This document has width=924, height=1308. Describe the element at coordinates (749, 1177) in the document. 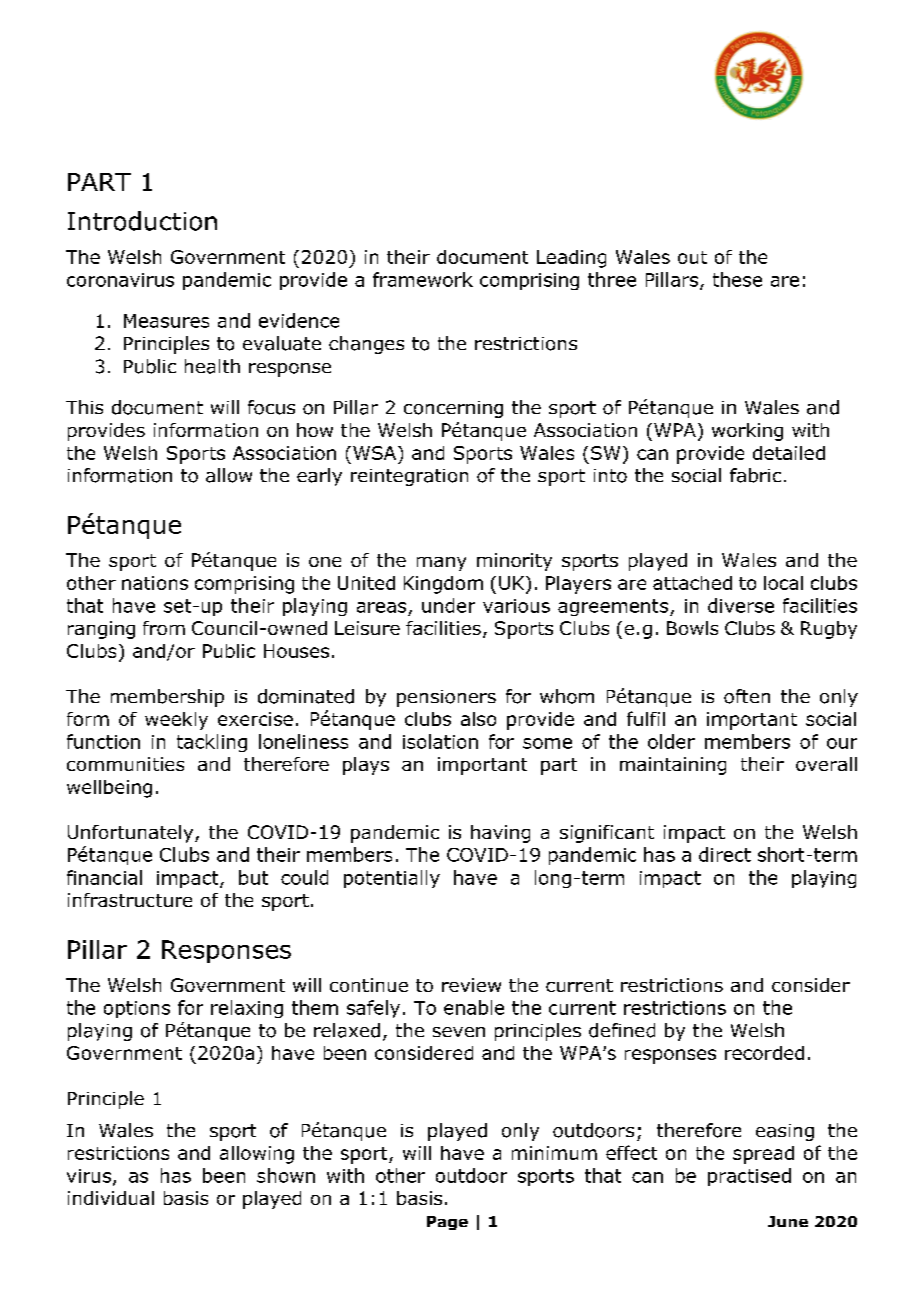

I see `practised` at that location.
